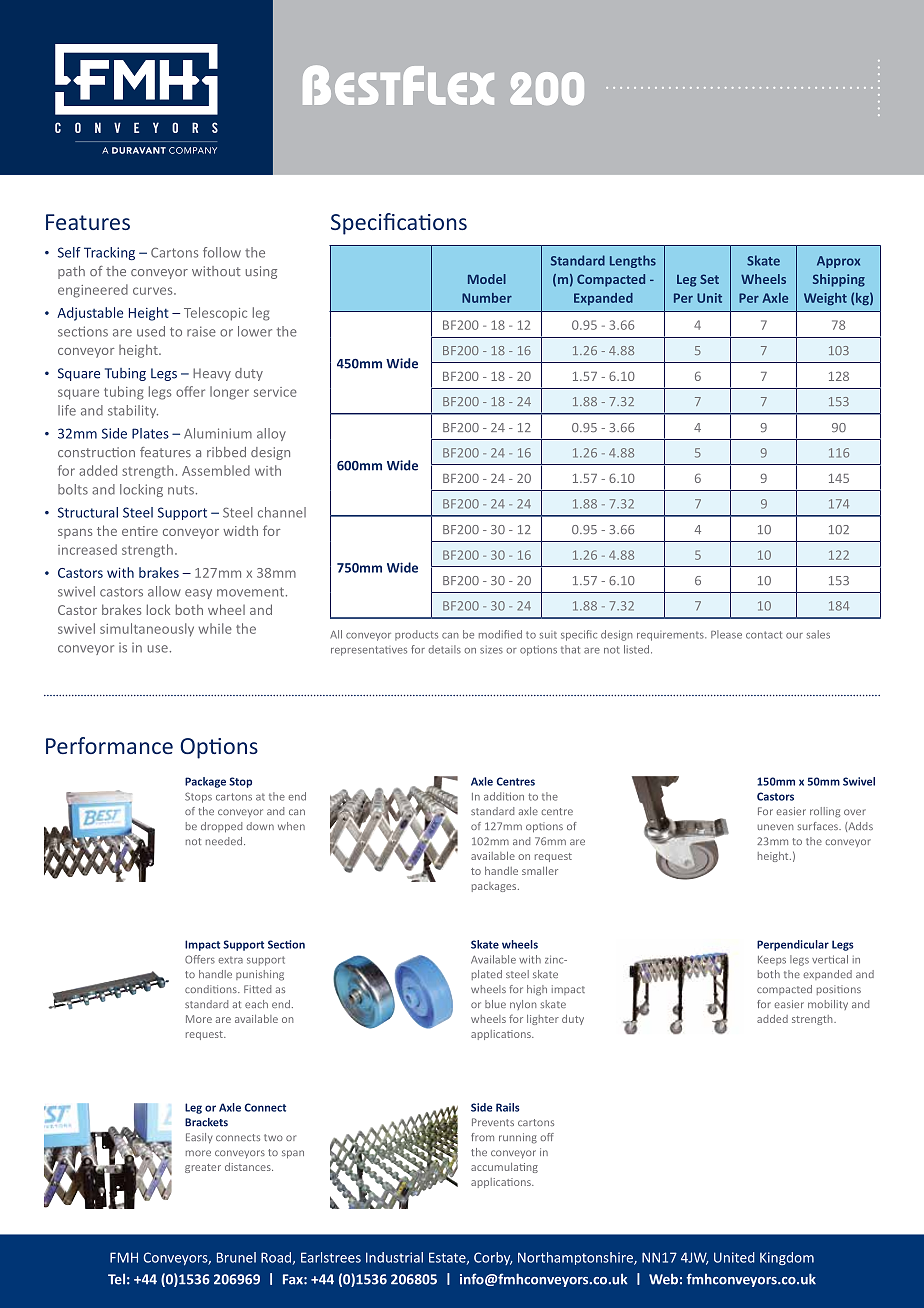 The height and width of the page is (1308, 924). I want to click on blue, so click(495, 1004).
